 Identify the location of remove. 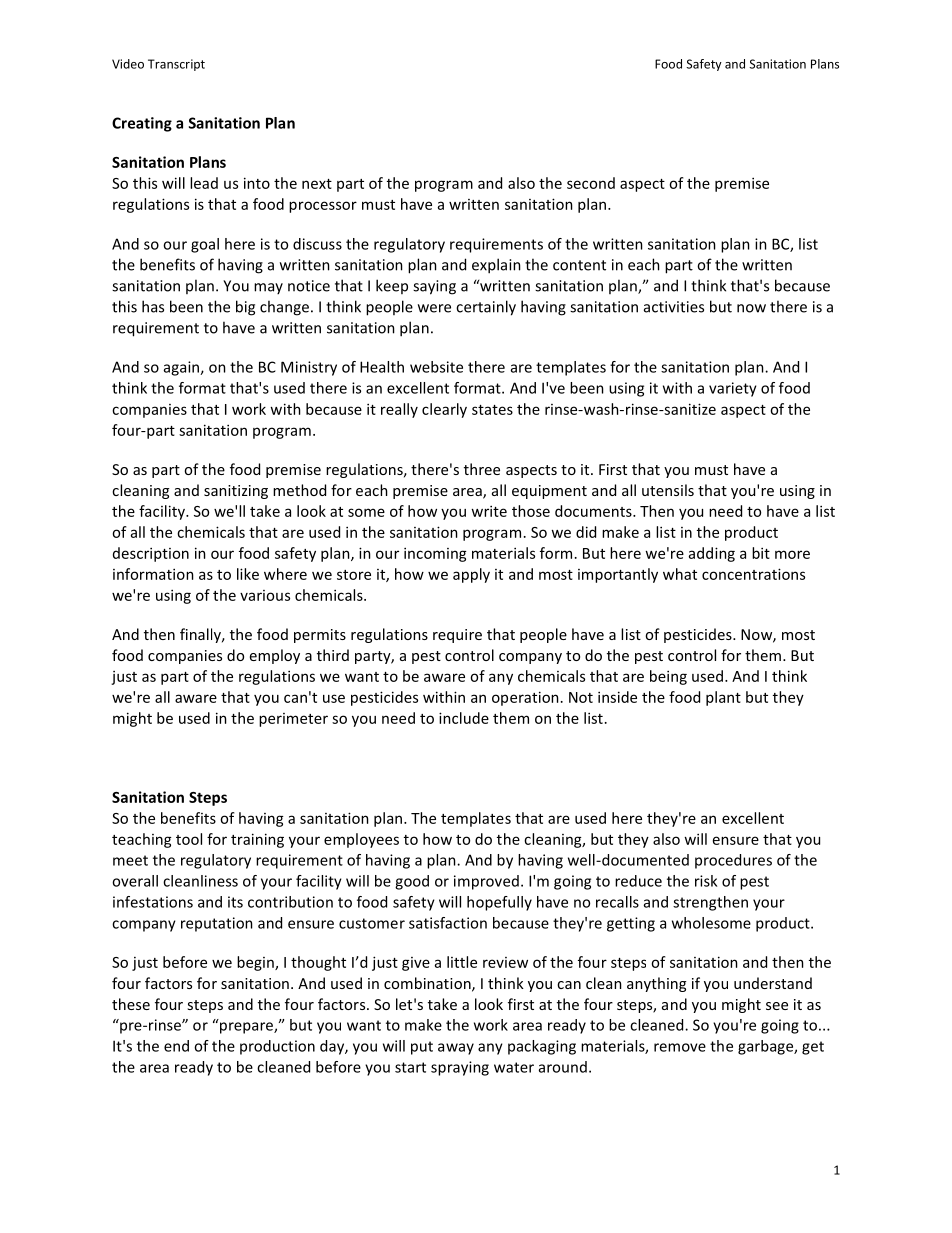
(680, 1047).
